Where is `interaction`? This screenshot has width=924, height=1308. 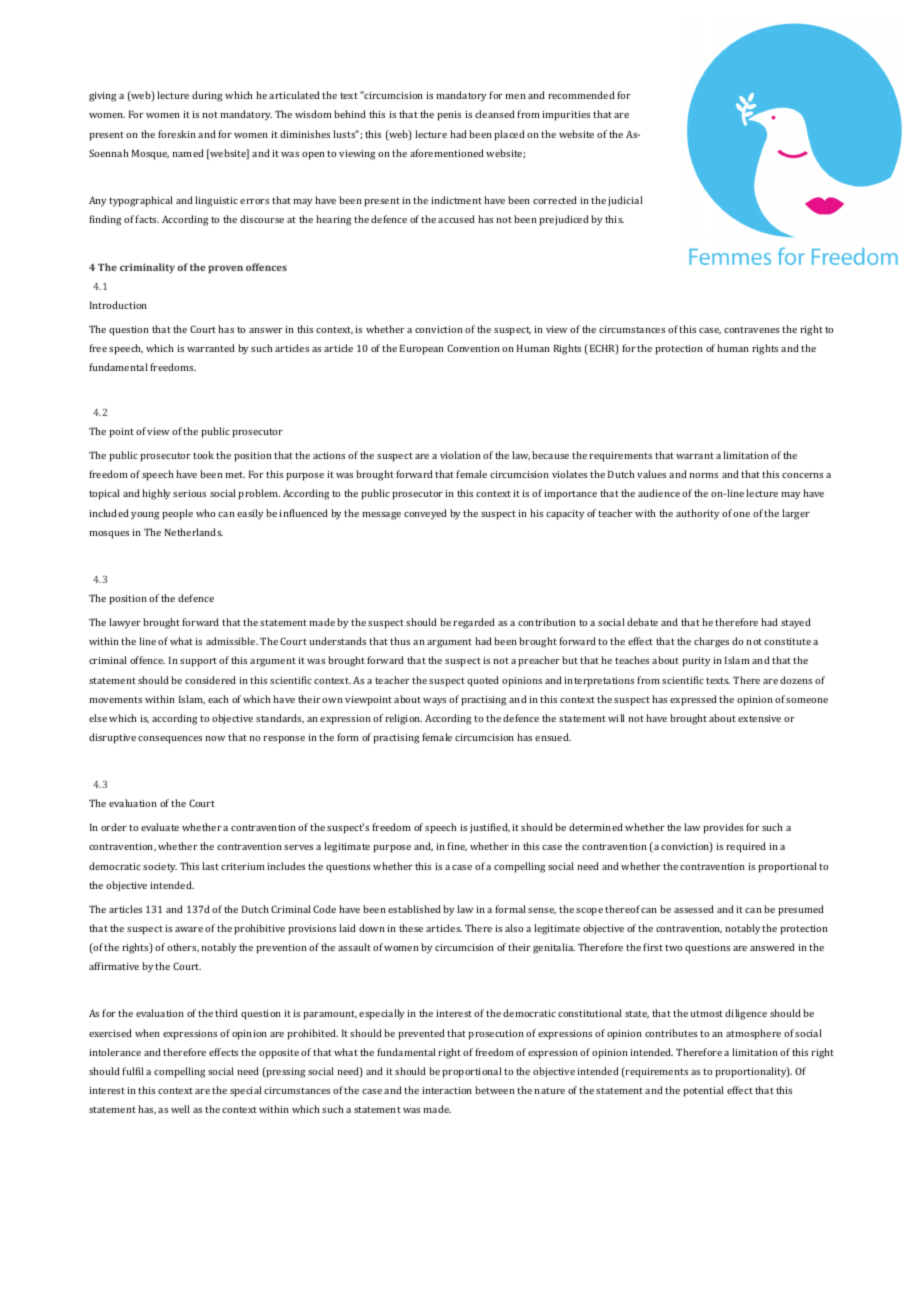
interaction is located at coordinates (447, 1090).
